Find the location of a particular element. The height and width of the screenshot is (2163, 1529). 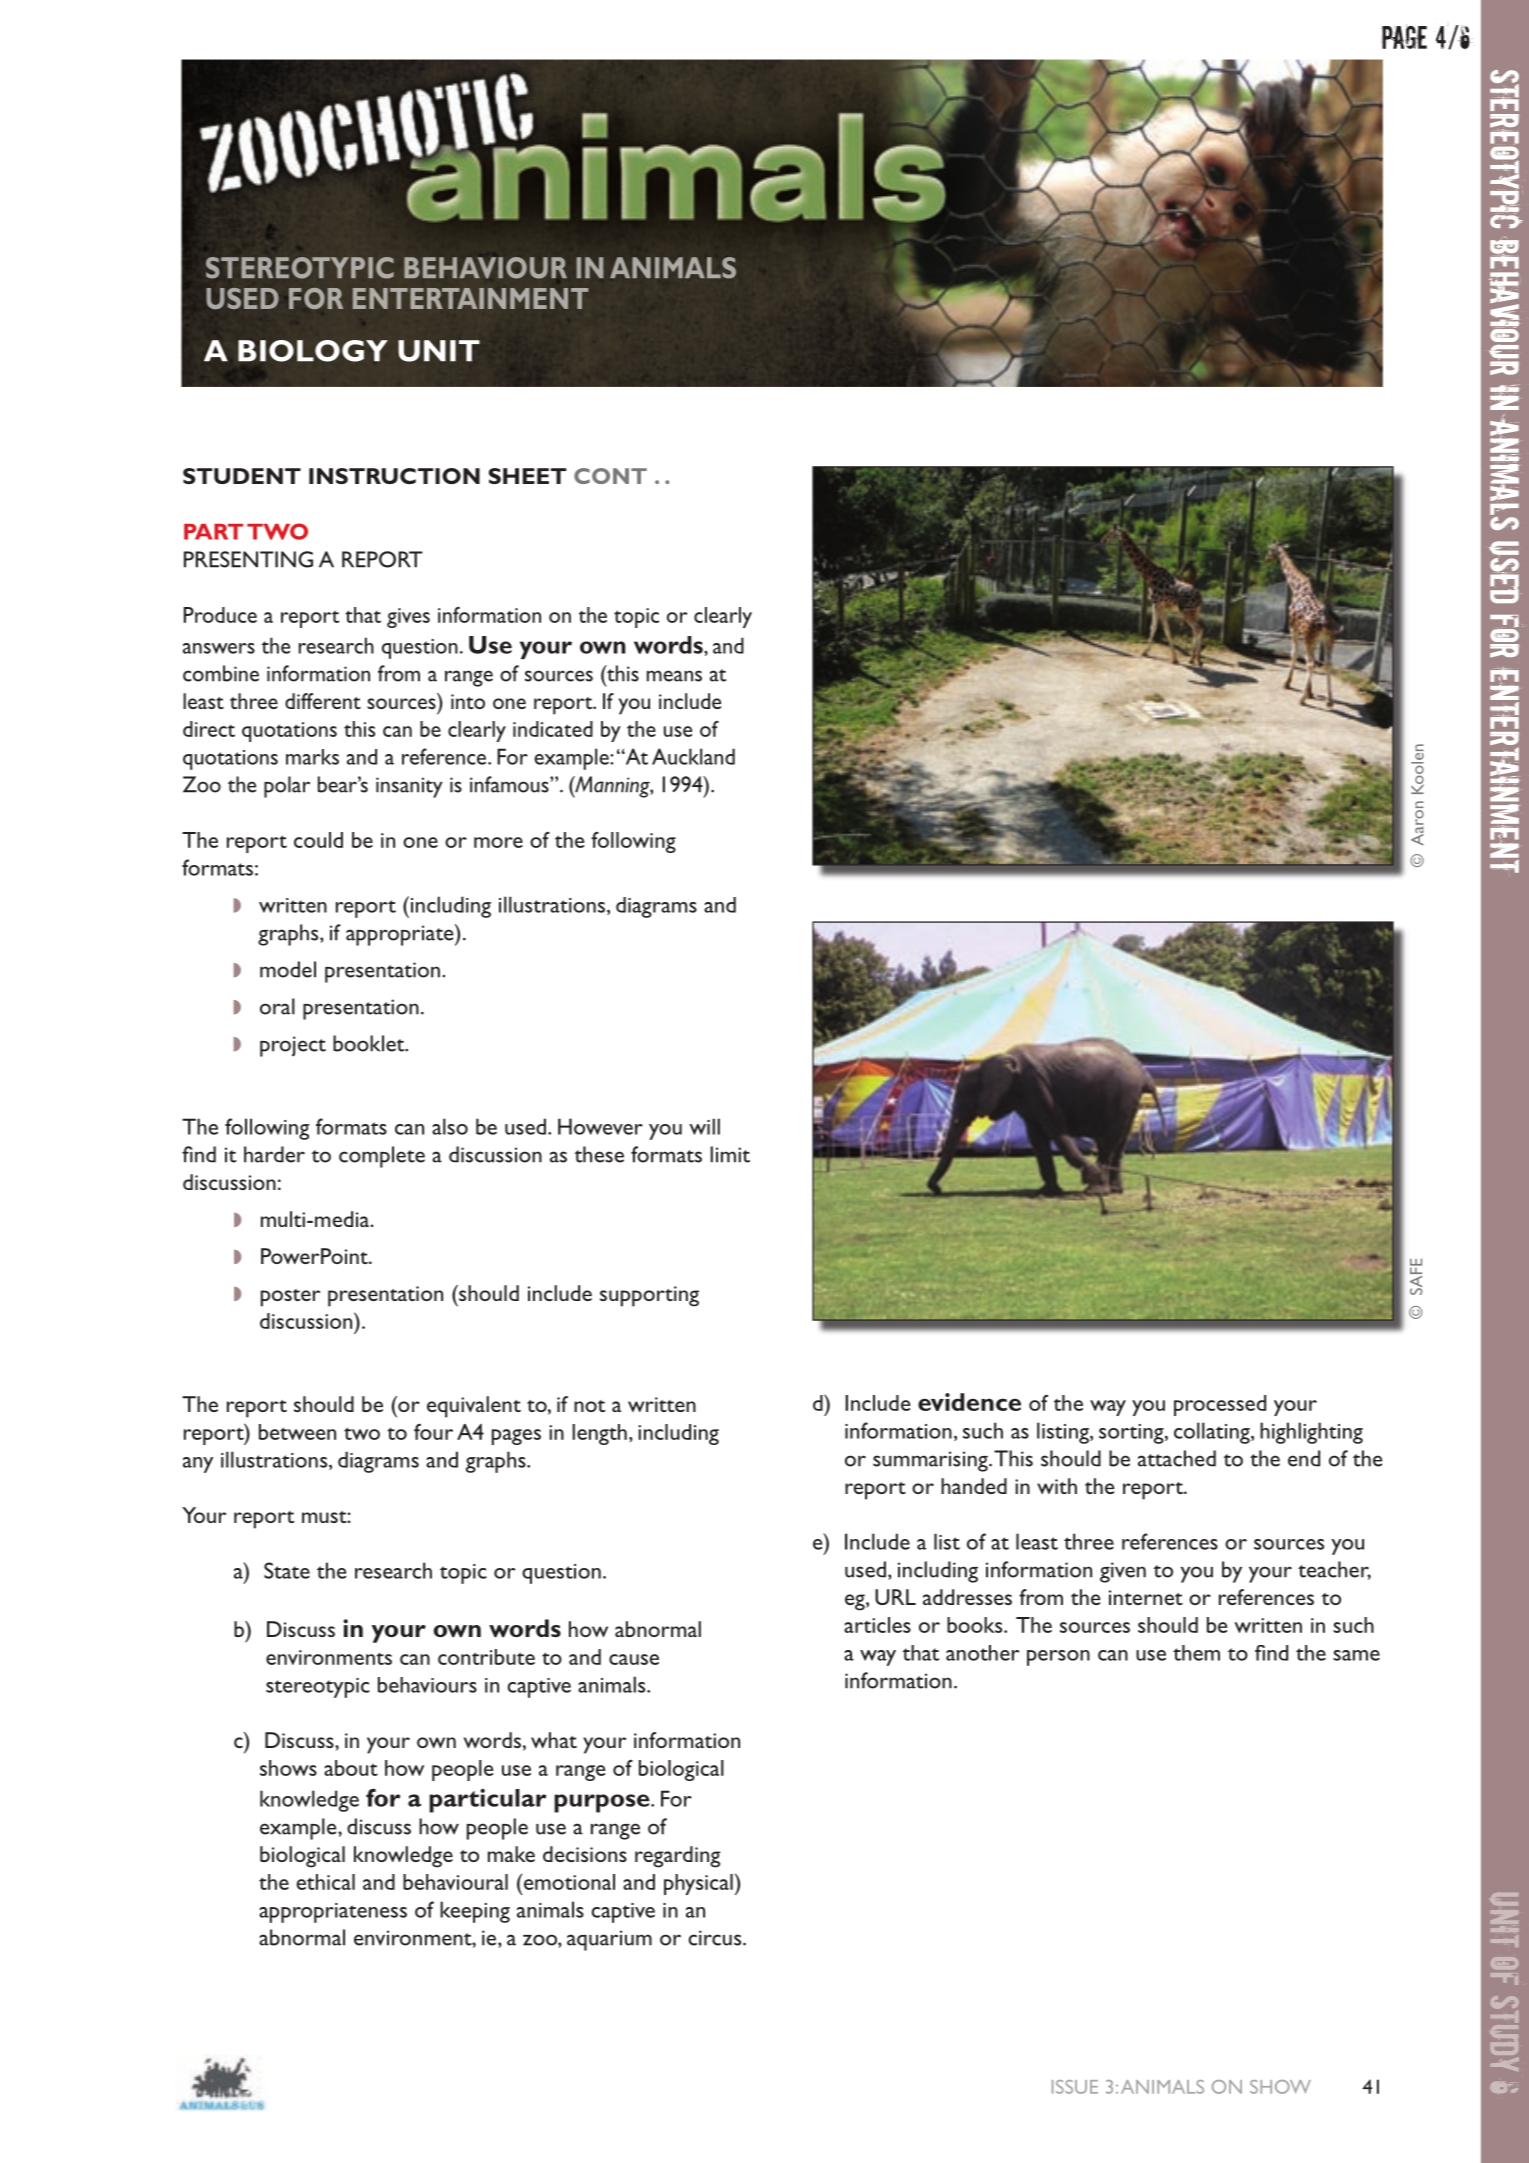

aquarium is located at coordinates (609, 1940).
